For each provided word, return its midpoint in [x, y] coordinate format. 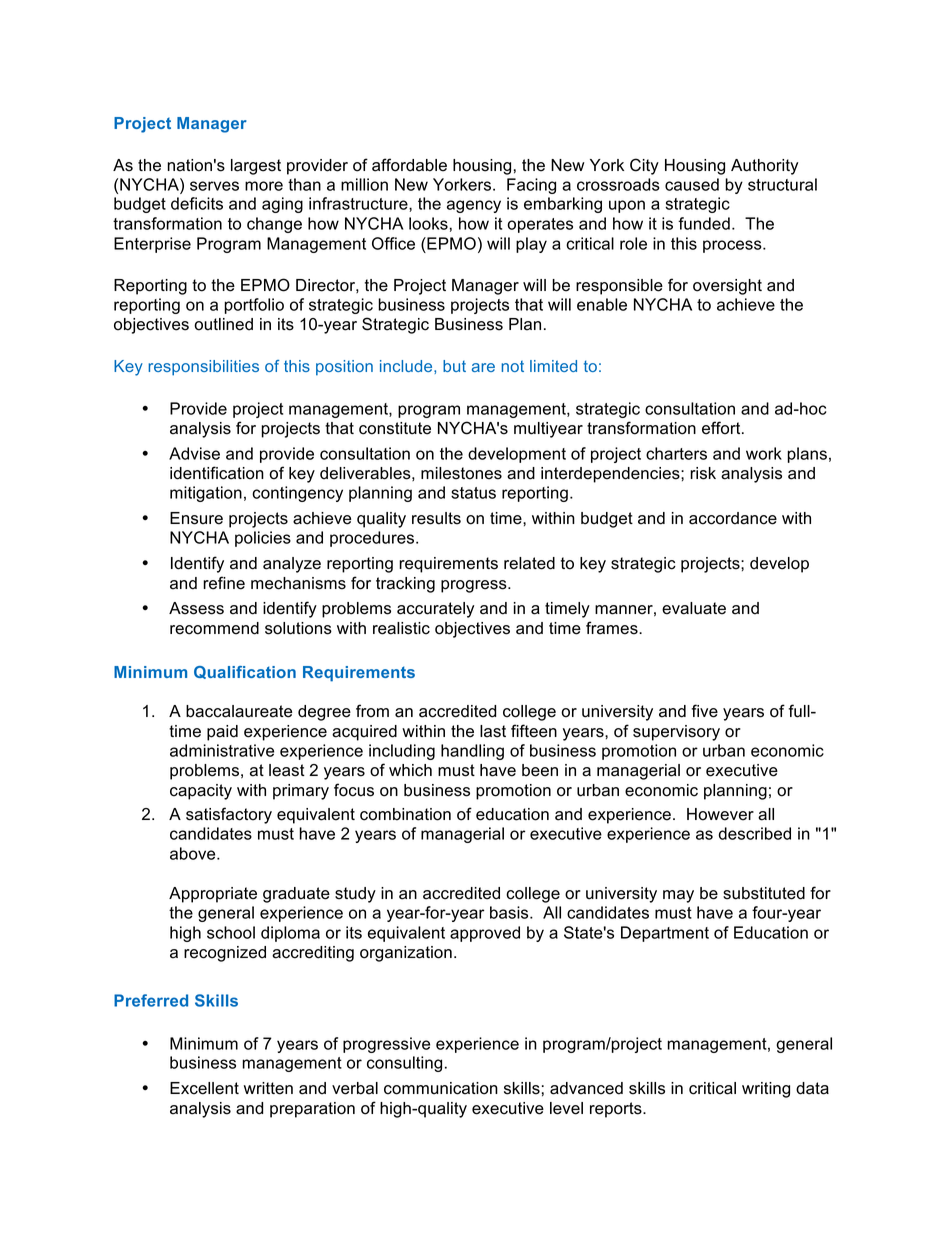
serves [214, 186]
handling [472, 752]
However [720, 814]
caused [692, 184]
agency [474, 206]
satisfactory [229, 815]
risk [703, 473]
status [473, 493]
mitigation [206, 494]
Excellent [204, 1088]
